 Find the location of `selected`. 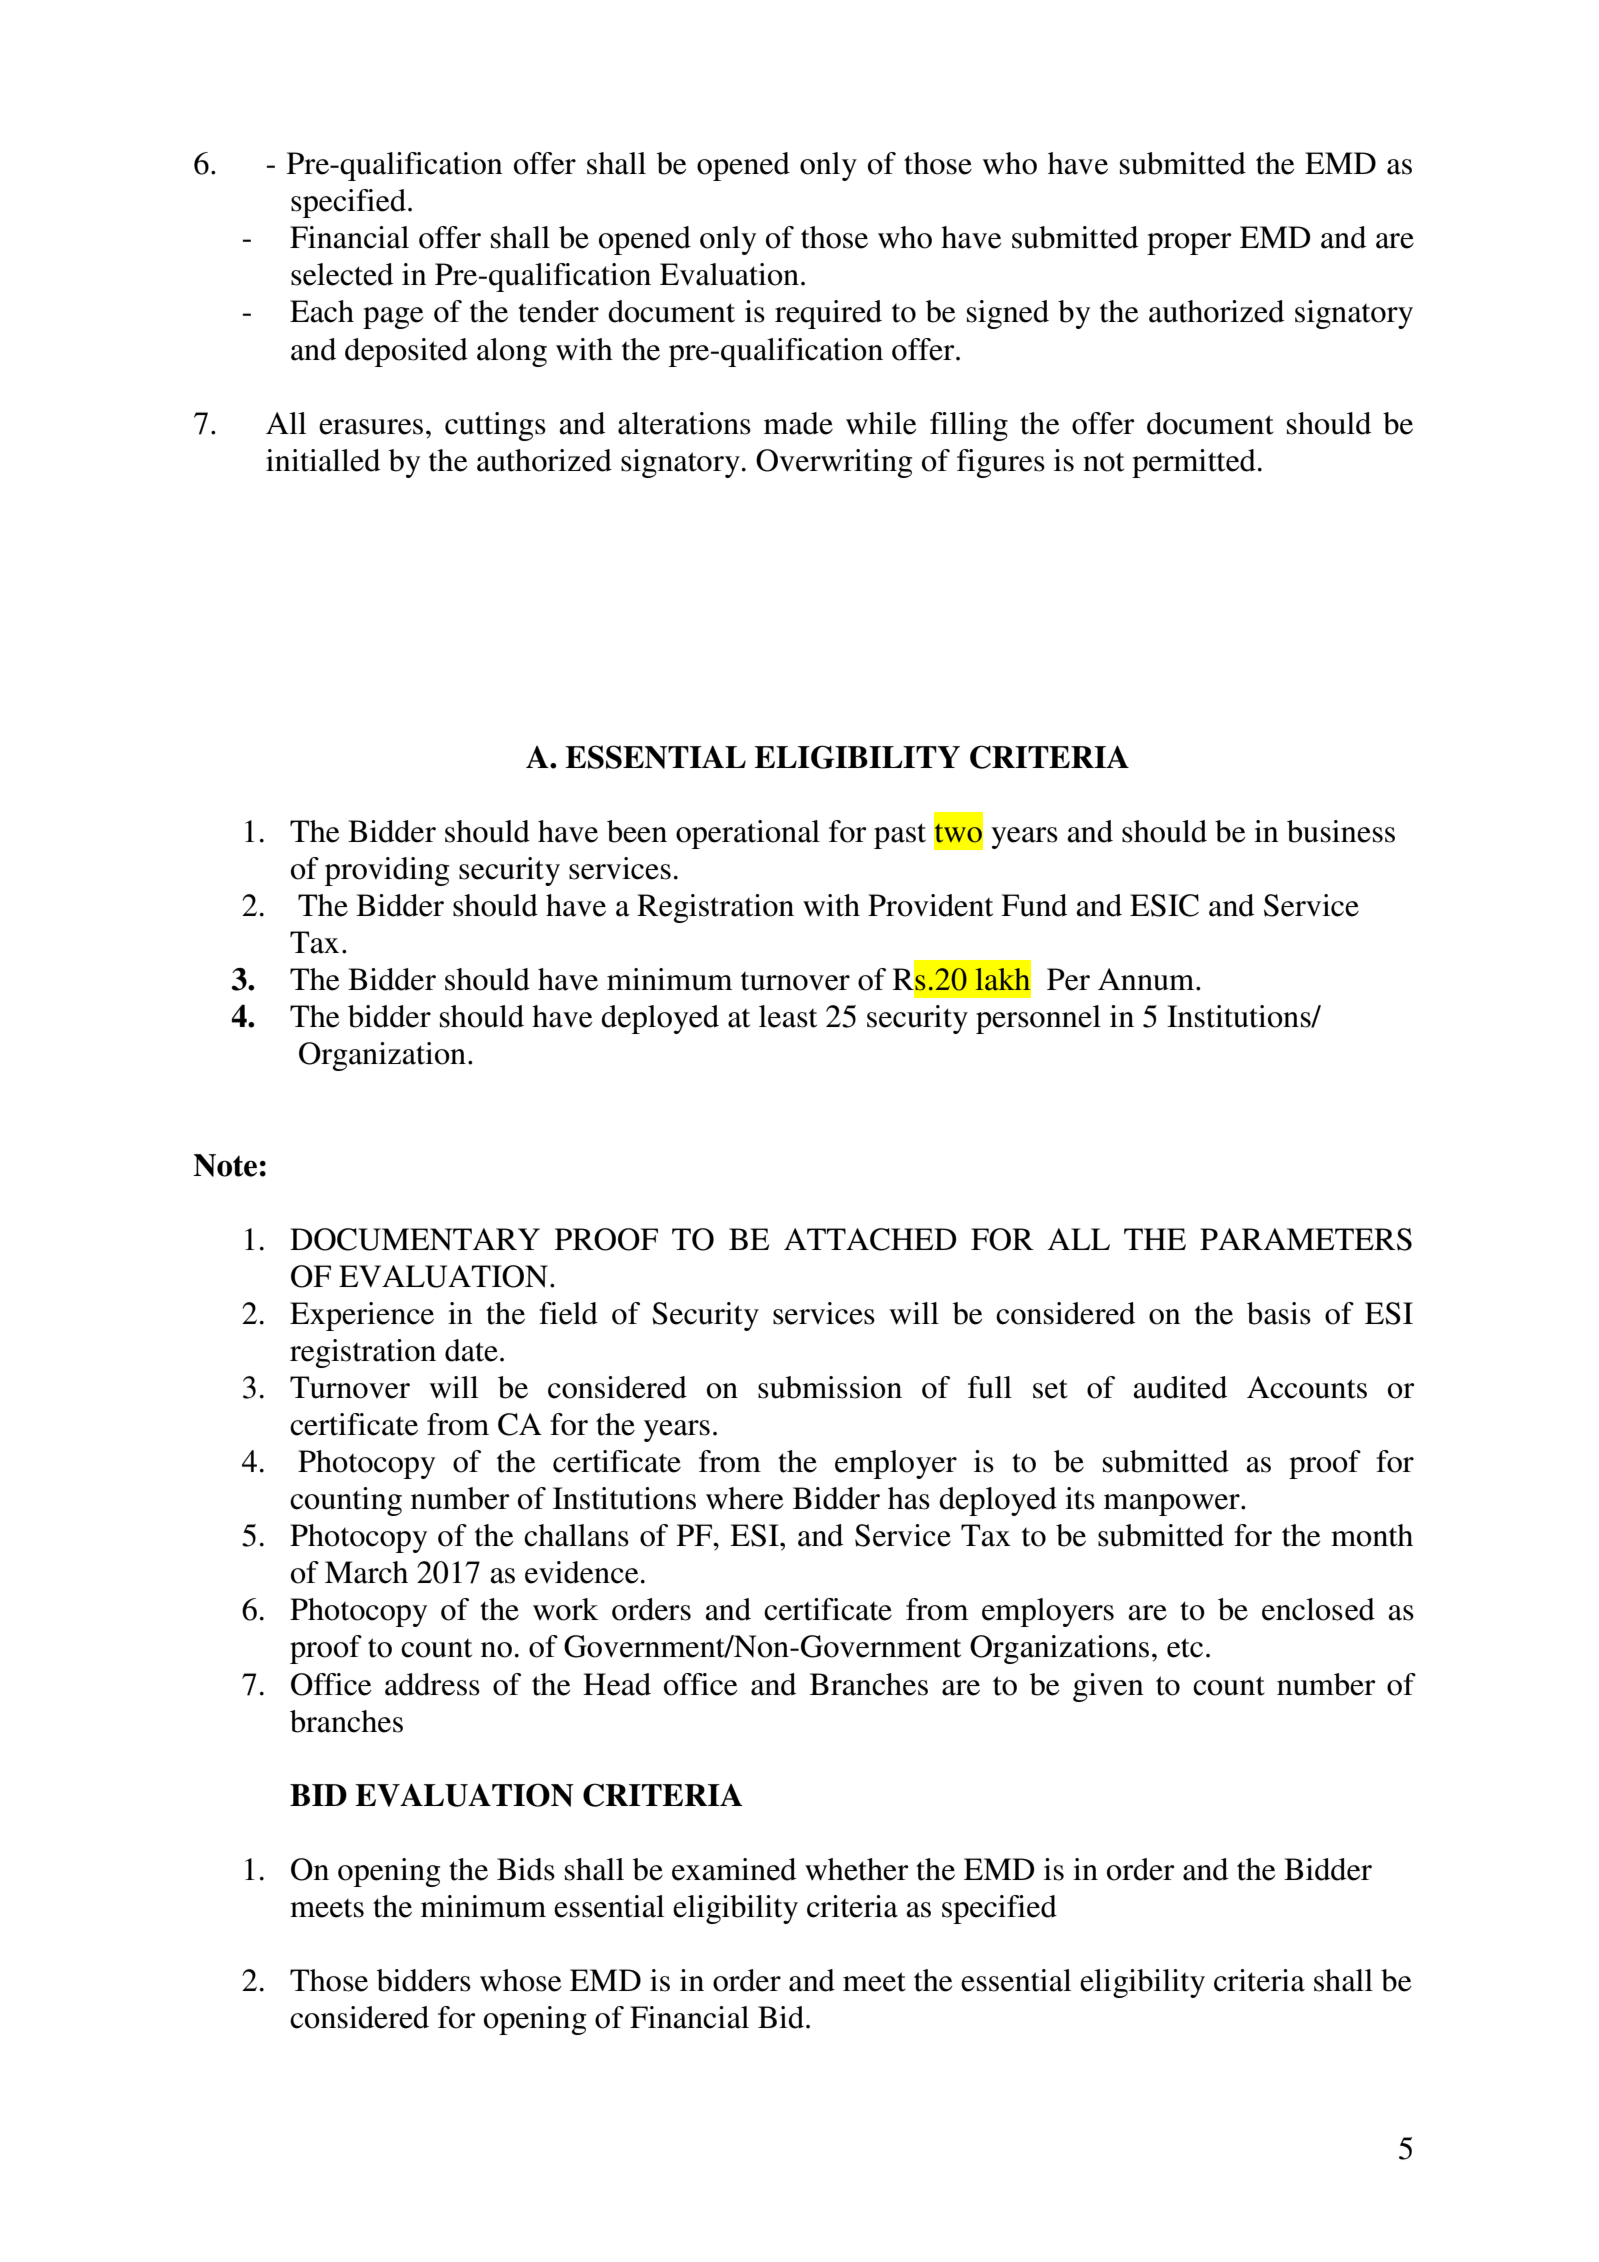

selected is located at coordinates (342, 274).
